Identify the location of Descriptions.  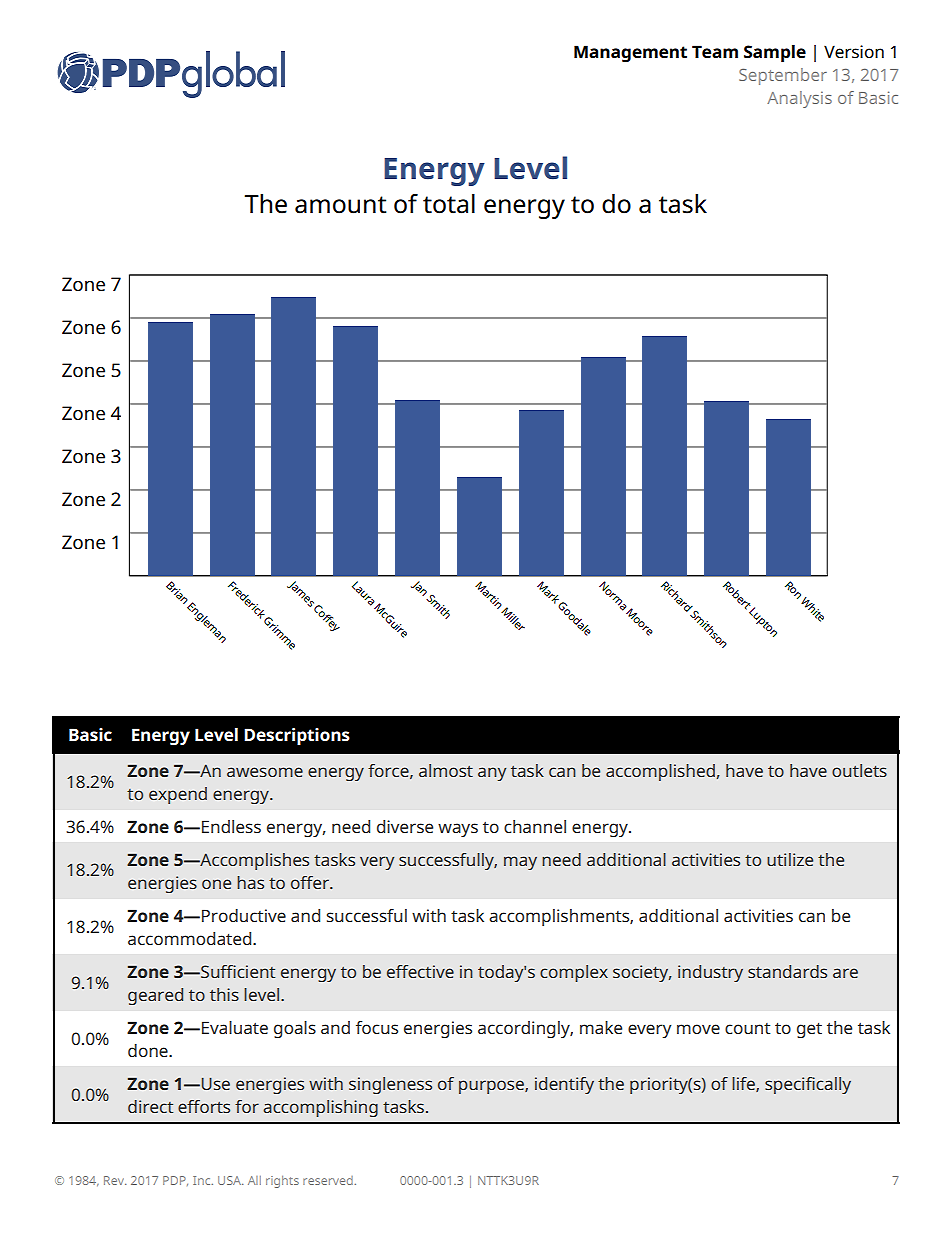
(297, 736).
